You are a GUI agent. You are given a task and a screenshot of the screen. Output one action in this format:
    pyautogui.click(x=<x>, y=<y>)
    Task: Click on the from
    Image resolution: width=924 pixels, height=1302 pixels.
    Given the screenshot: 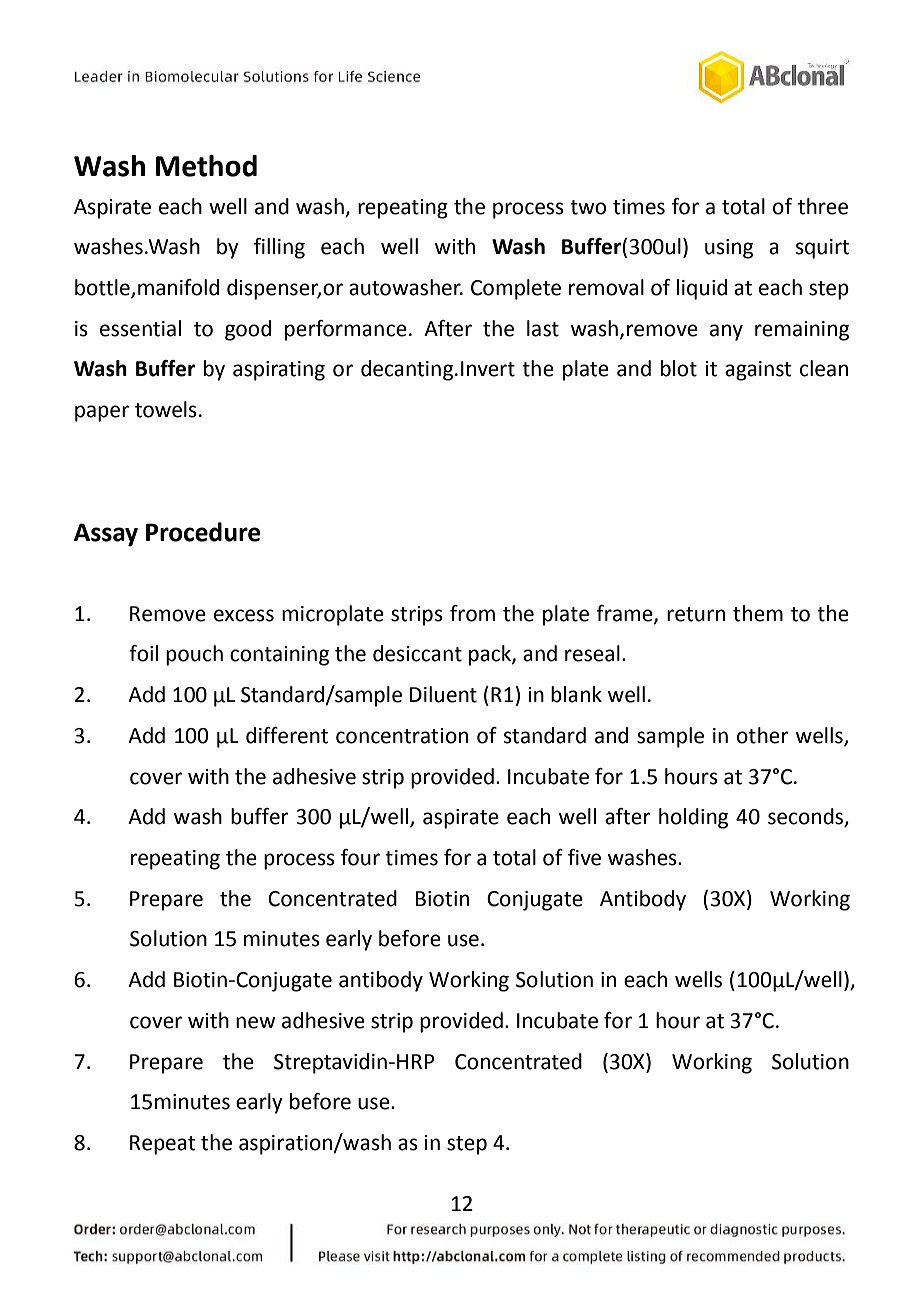 What is the action you would take?
    pyautogui.click(x=472, y=613)
